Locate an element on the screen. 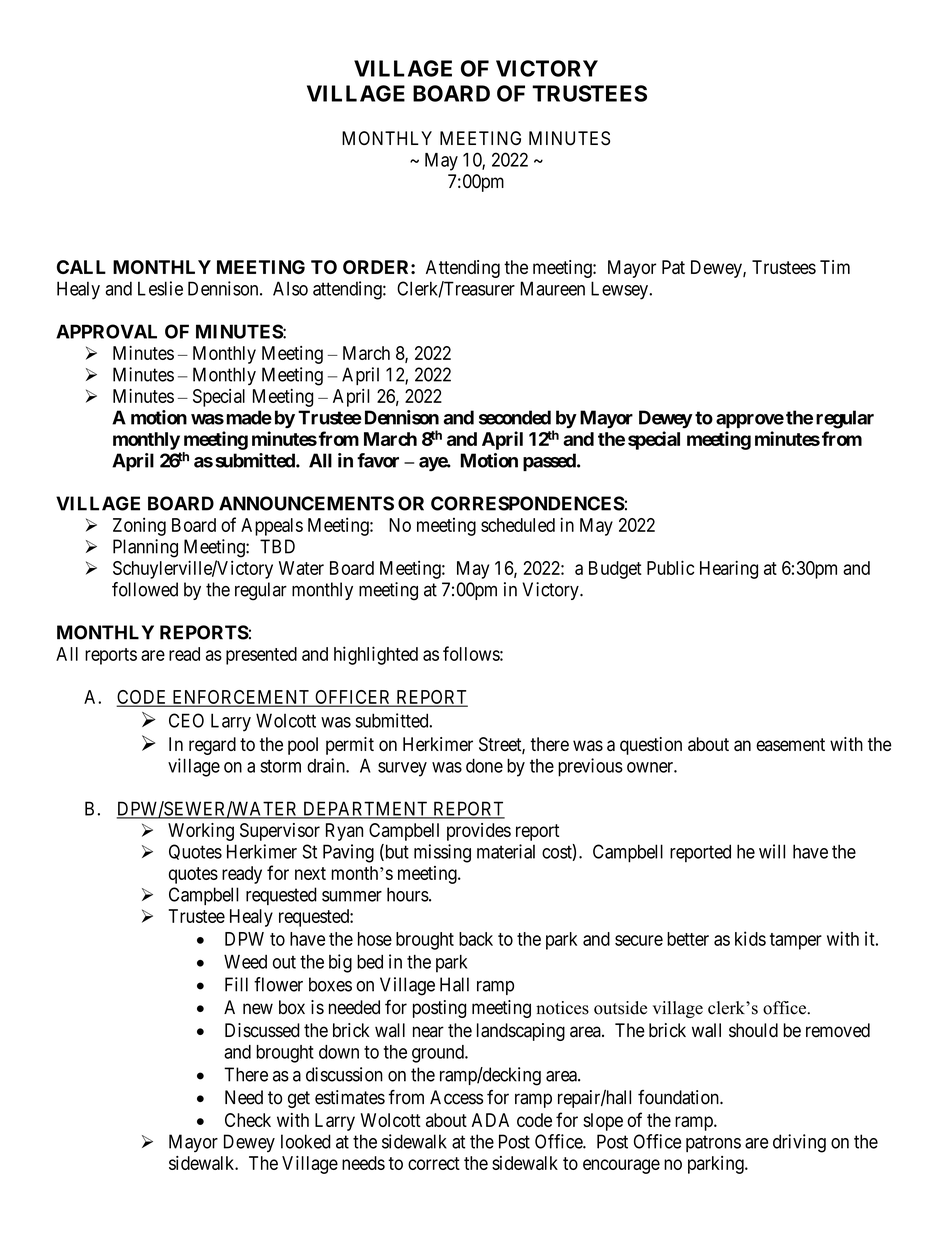  easement is located at coordinates (790, 744).
